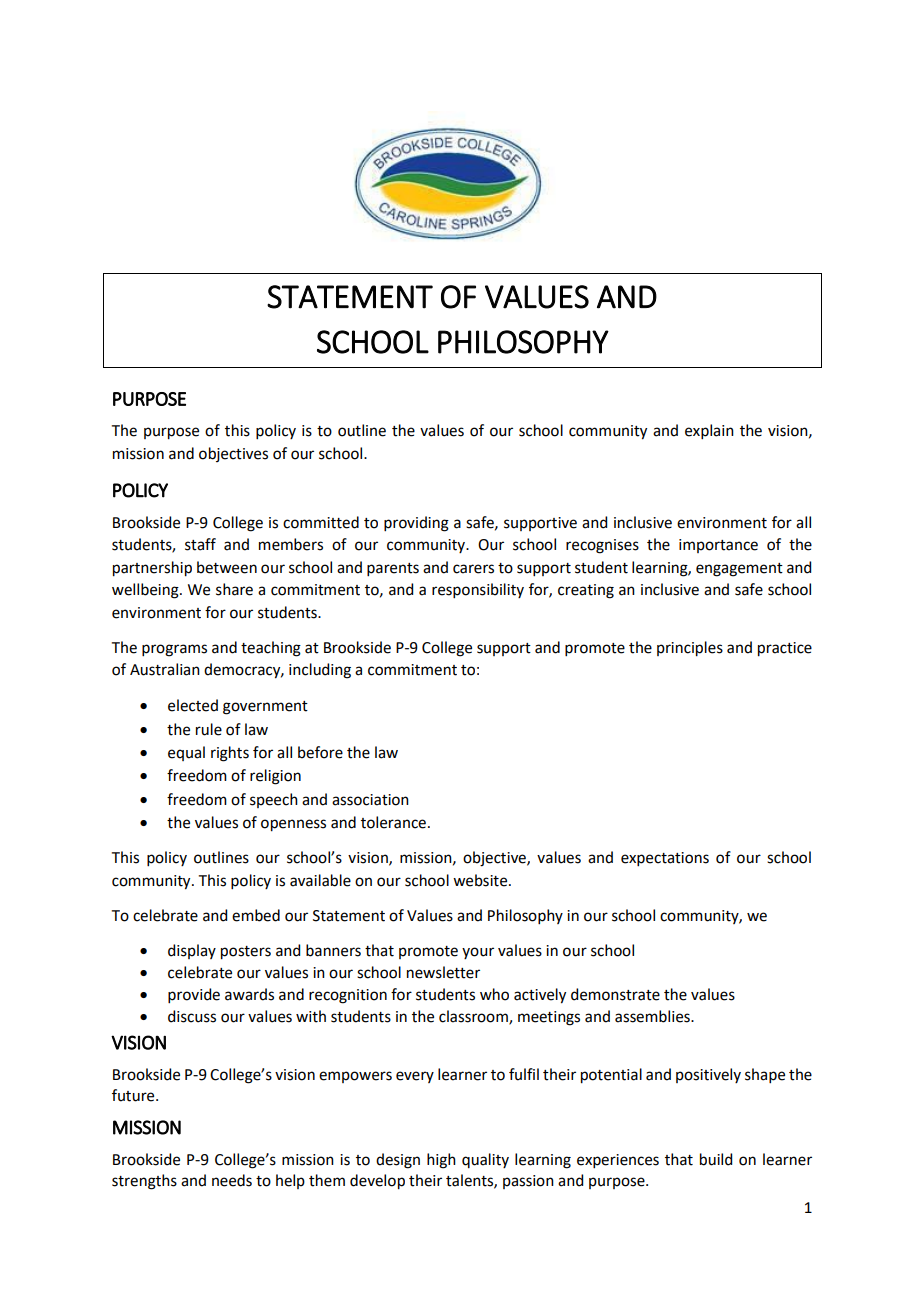 The width and height of the screenshot is (924, 1308). Describe the element at coordinates (478, 953) in the screenshot. I see `your` at that location.
